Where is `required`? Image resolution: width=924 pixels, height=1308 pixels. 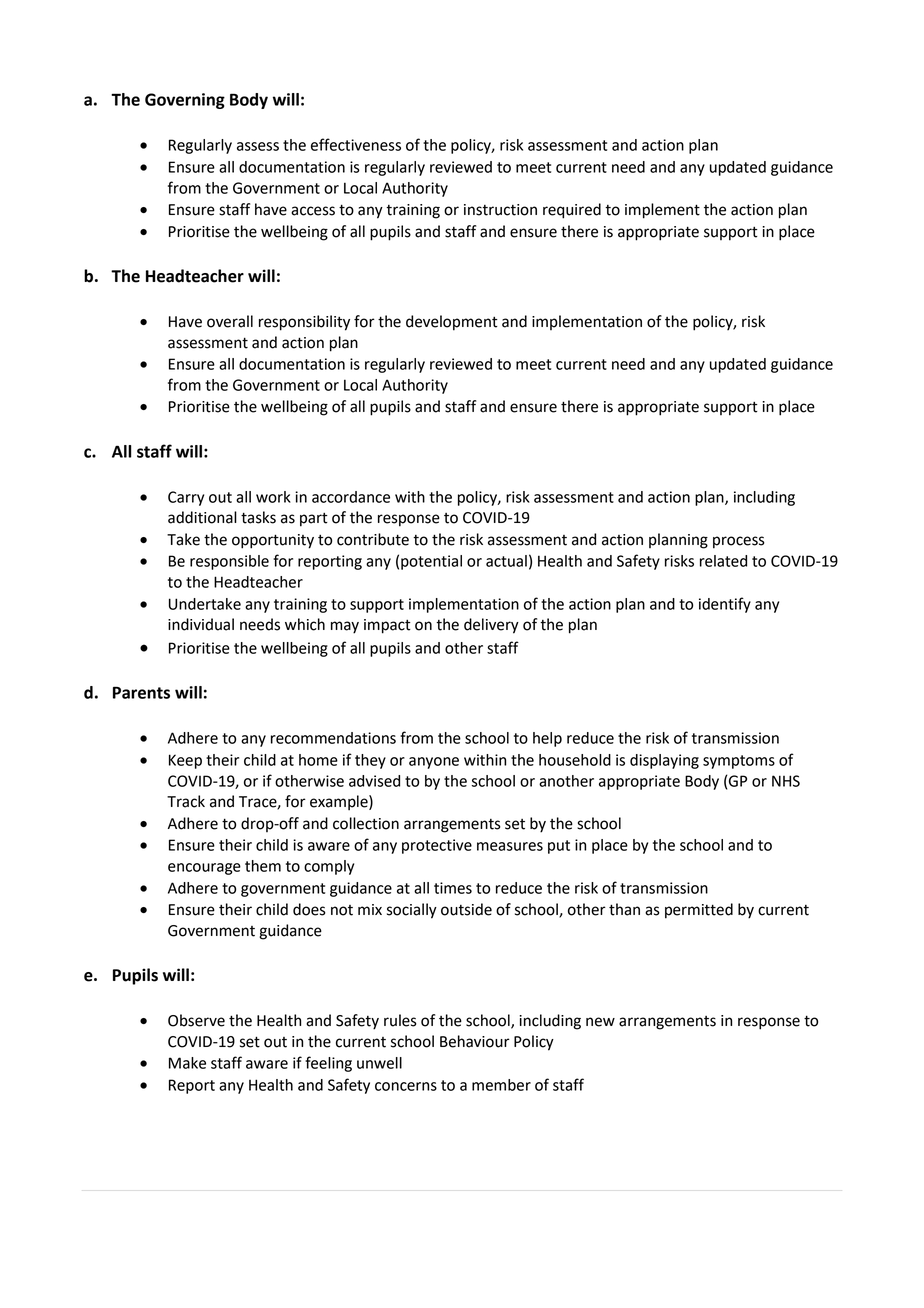
required is located at coordinates (572, 211).
